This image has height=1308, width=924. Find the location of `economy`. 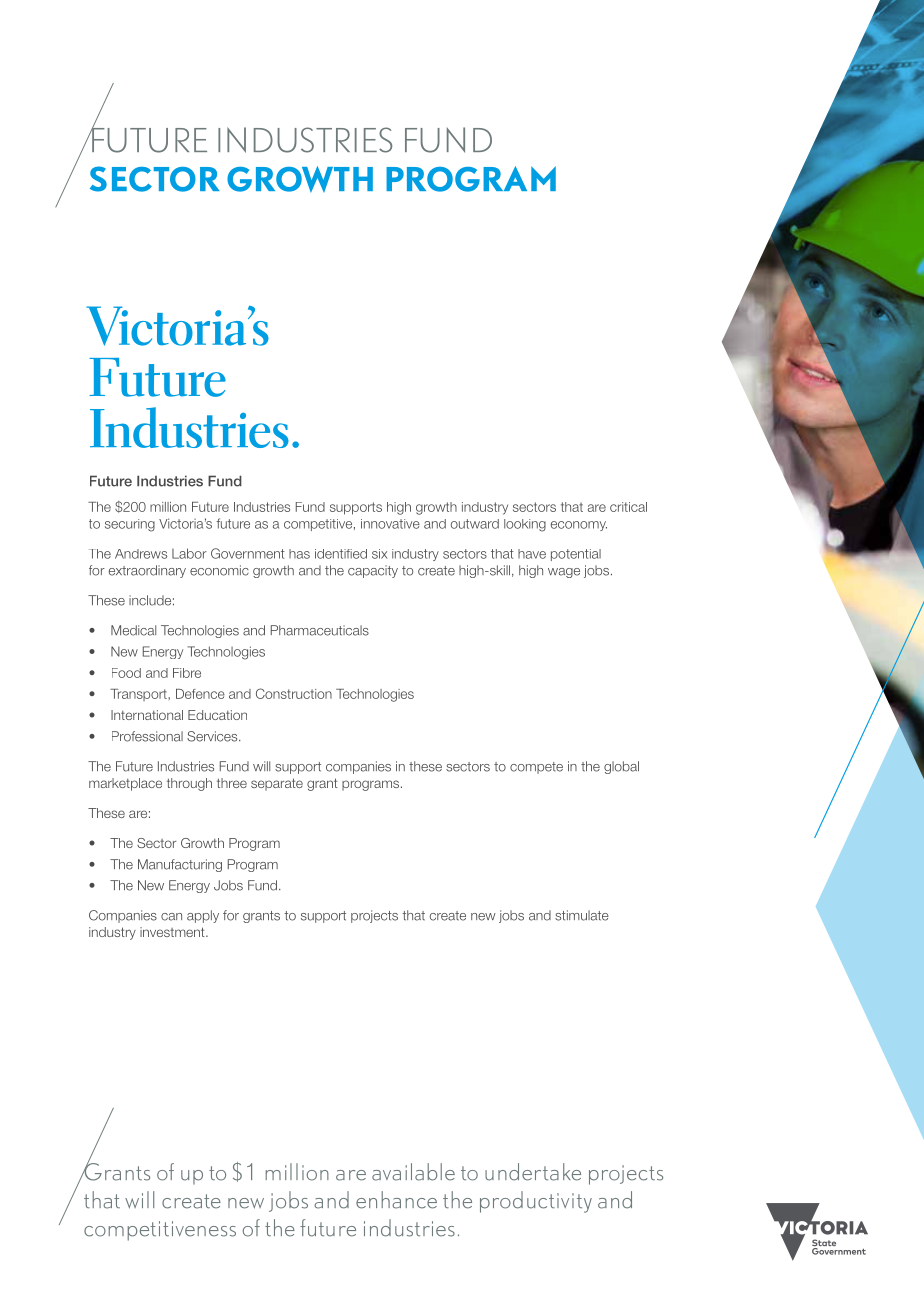

economy is located at coordinates (579, 526).
